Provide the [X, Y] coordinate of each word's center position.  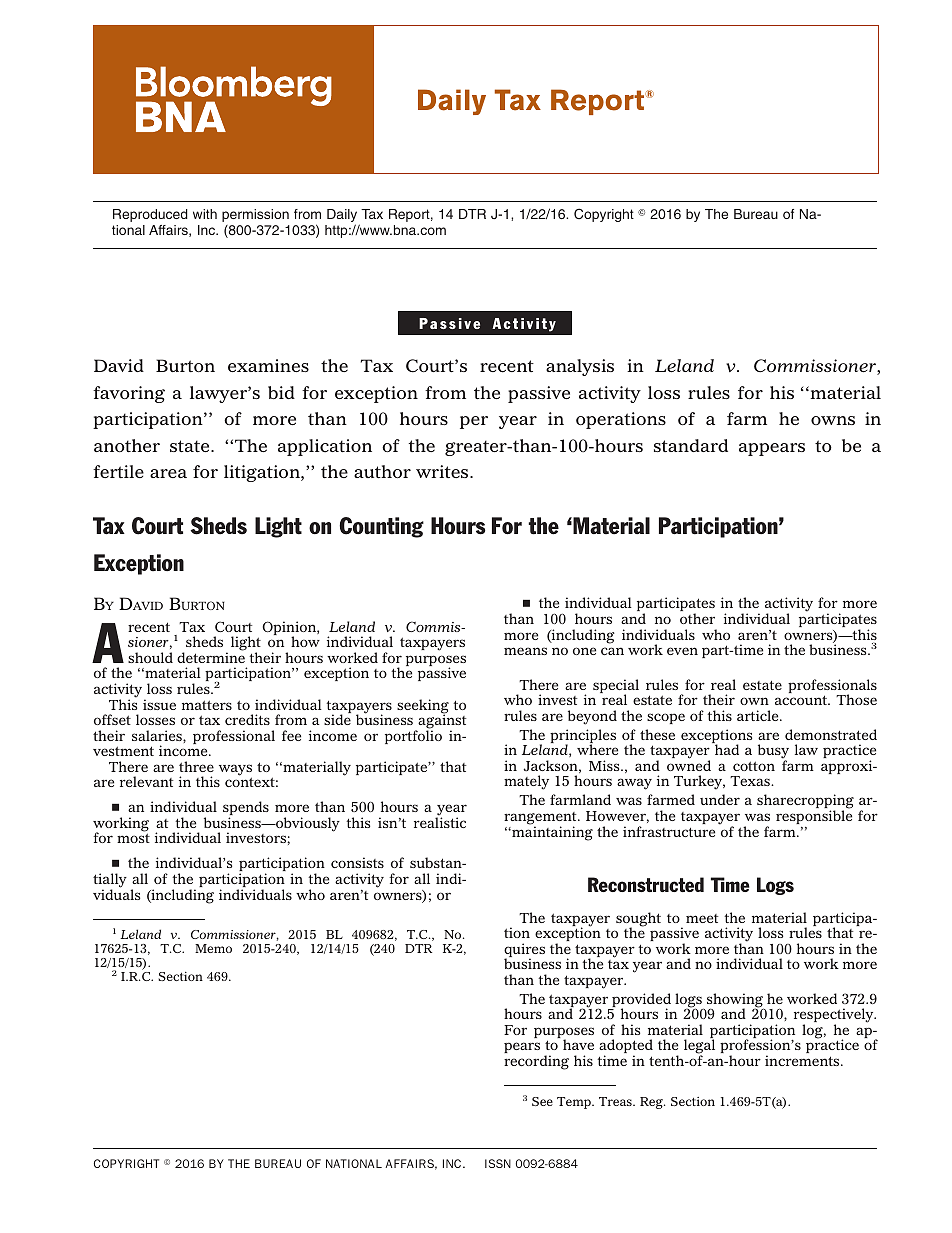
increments [803, 1060]
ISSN [498, 1163]
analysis [580, 367]
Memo [213, 948]
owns [833, 420]
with [205, 214]
